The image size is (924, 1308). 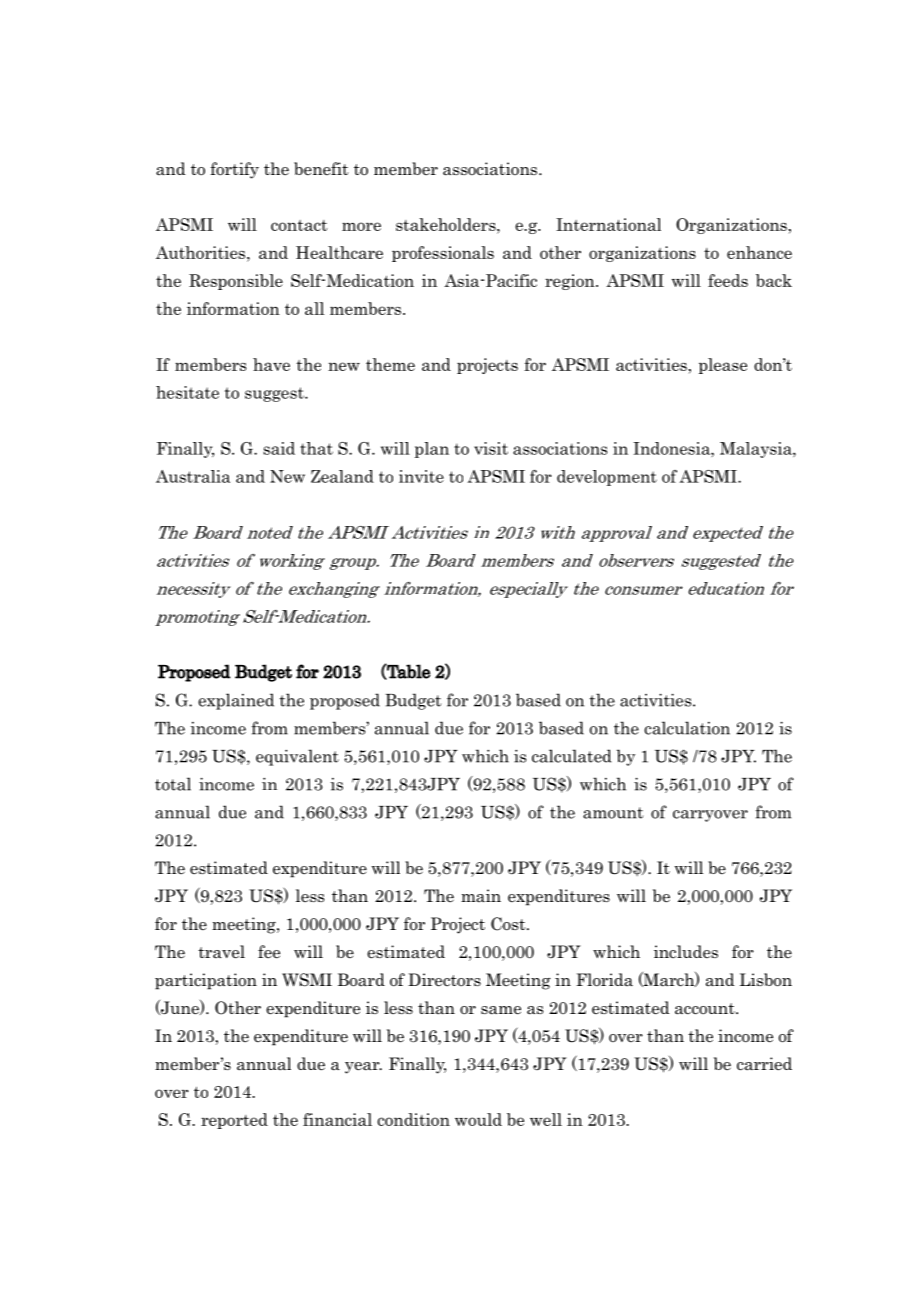 What do you see at coordinates (687, 728) in the screenshot?
I see `calculation` at bounding box center [687, 728].
